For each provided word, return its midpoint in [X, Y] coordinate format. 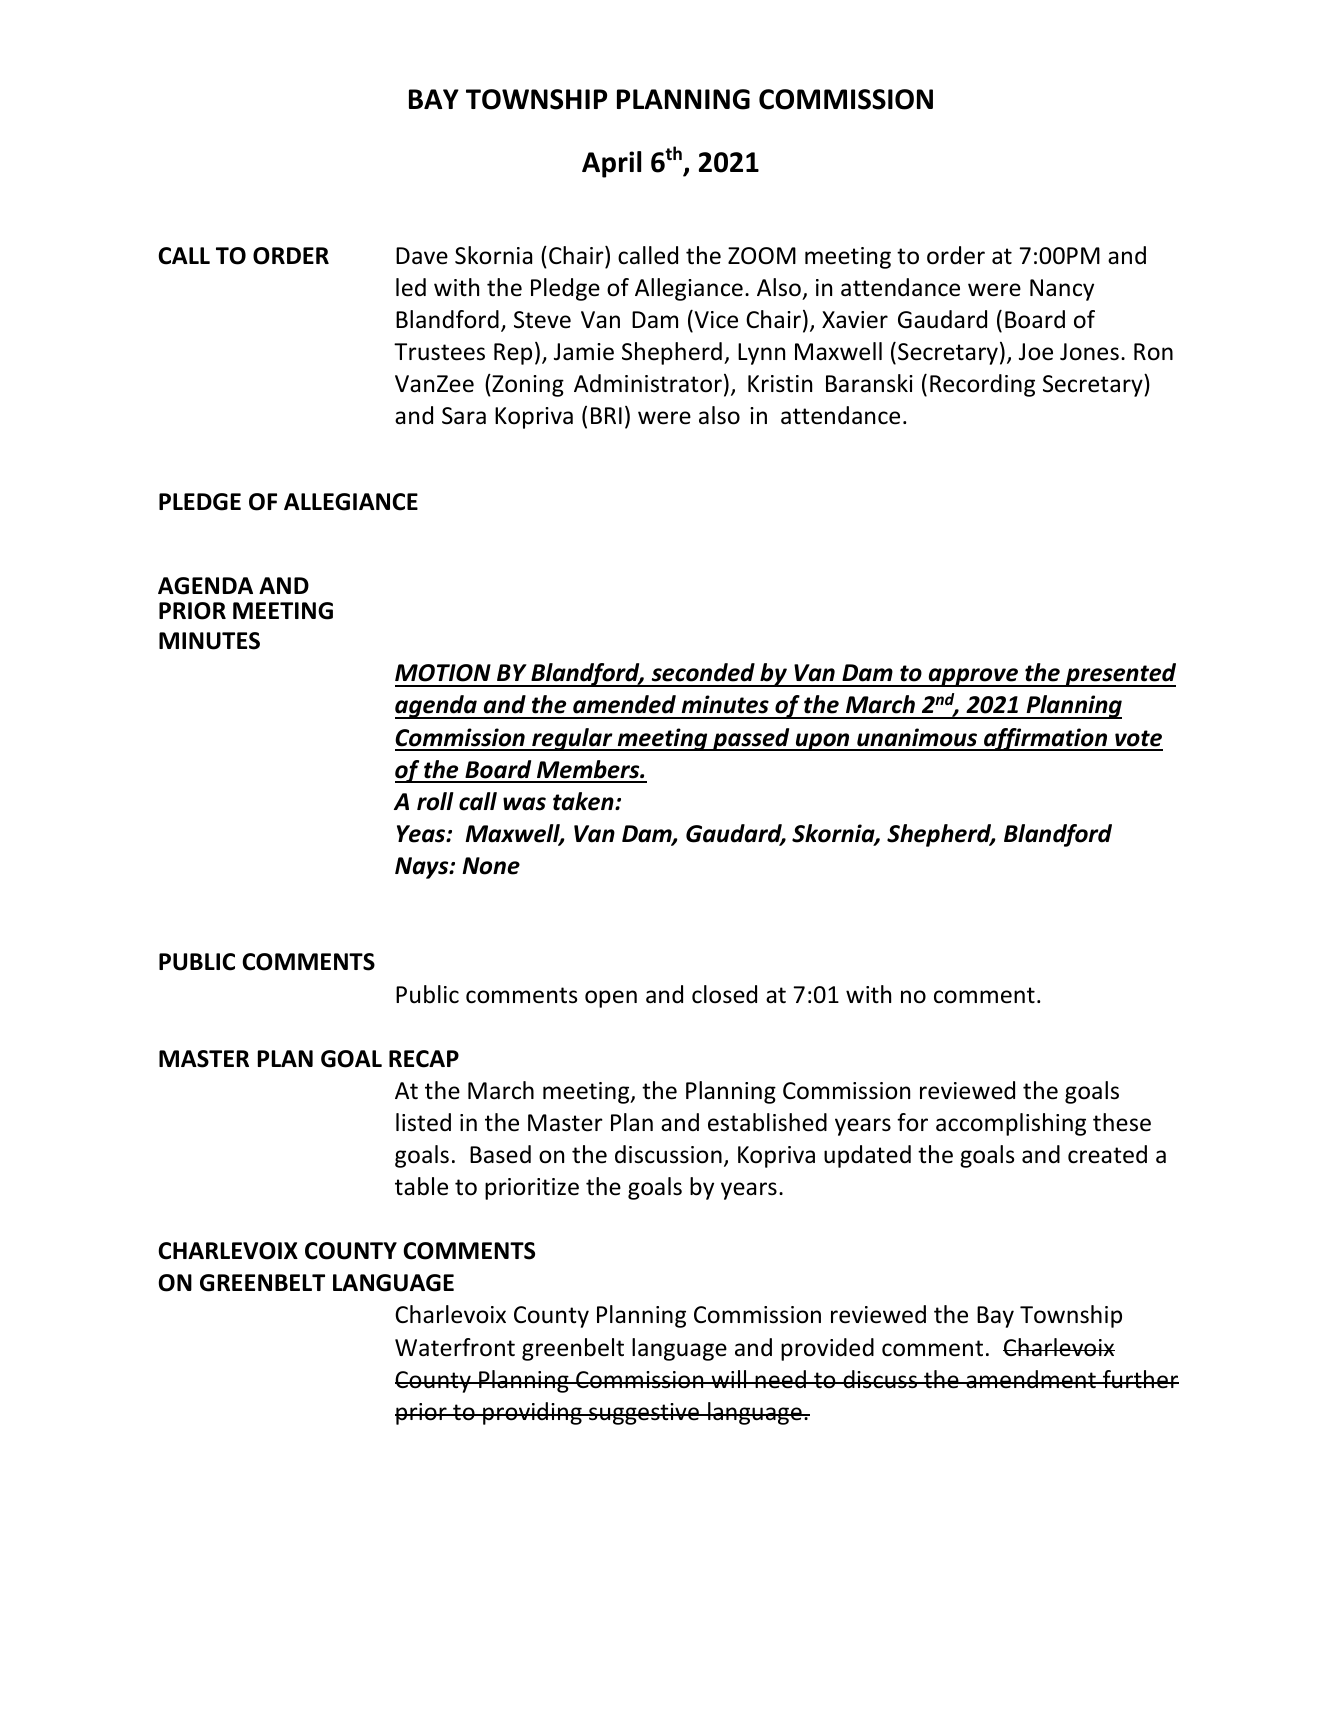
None [491, 866]
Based [500, 1154]
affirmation [1046, 739]
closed [724, 994]
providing [532, 1413]
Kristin [780, 384]
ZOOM [762, 256]
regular [572, 739]
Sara [464, 416]
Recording [982, 385]
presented [1120, 675]
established [767, 1122]
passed [751, 739]
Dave [422, 256]
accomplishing [1011, 1124]
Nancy [1062, 290]
